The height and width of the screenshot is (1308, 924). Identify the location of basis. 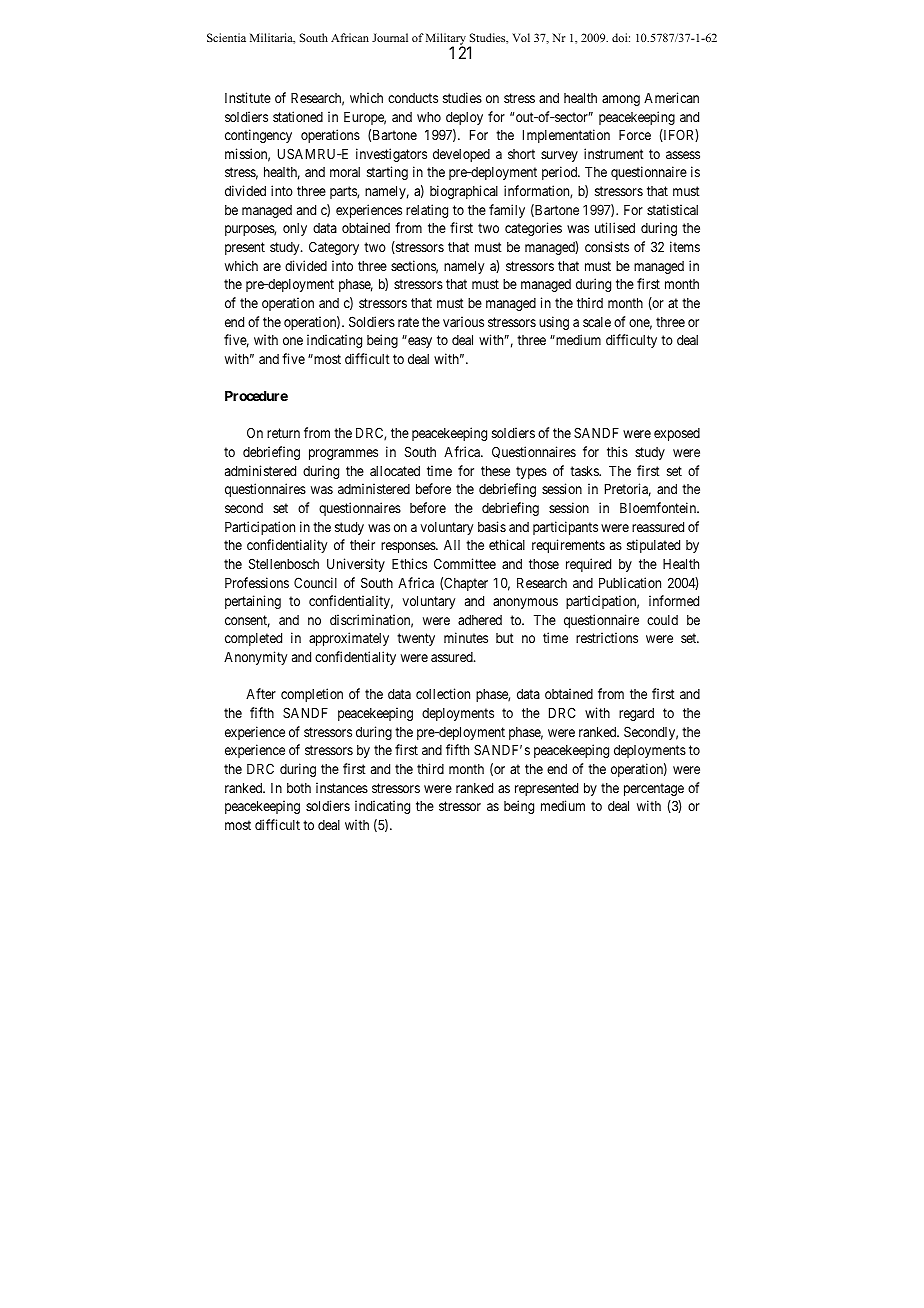
(492, 526).
